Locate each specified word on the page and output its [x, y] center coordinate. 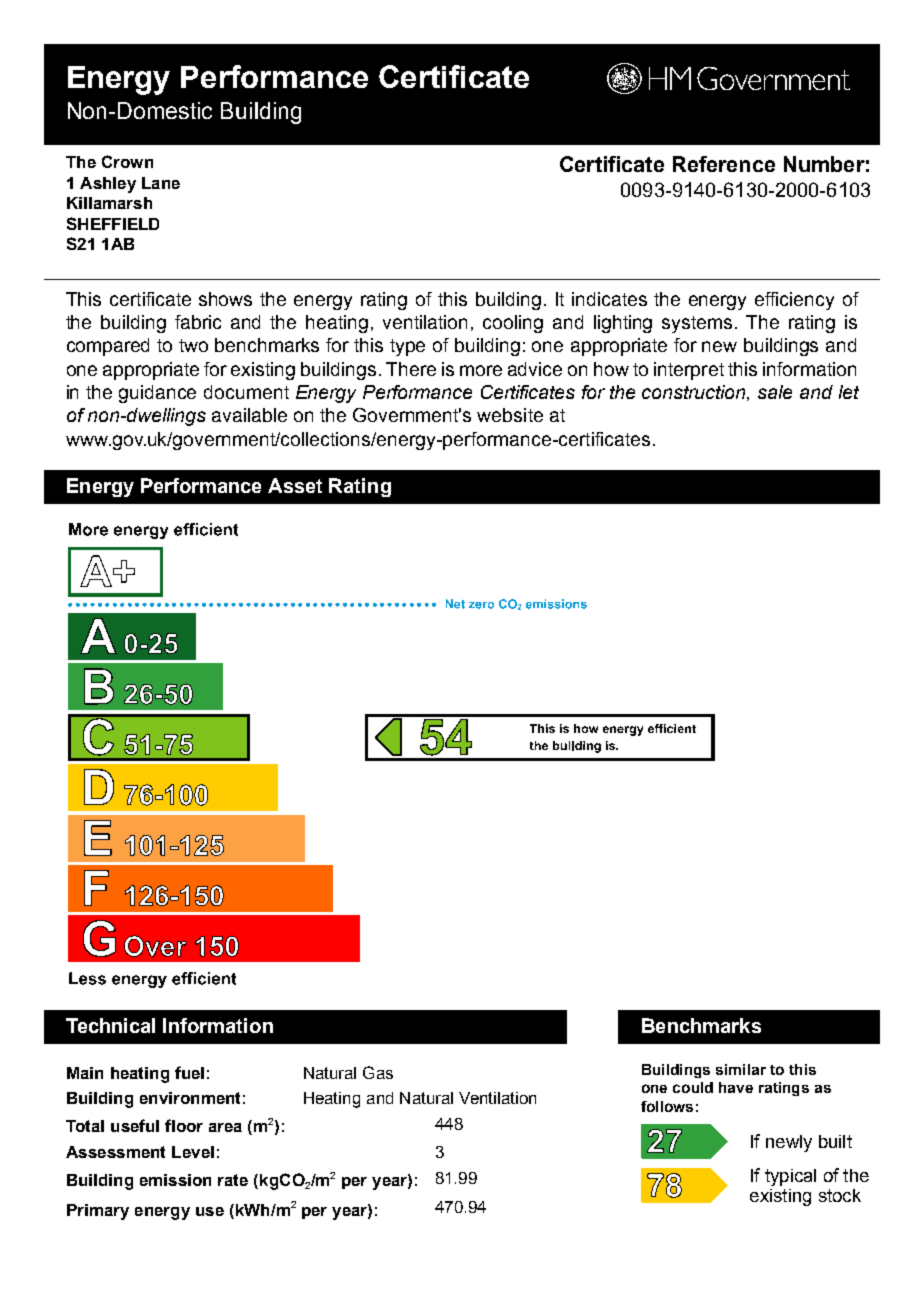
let [849, 392]
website [510, 415]
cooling [513, 324]
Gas [378, 1072]
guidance [157, 394]
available [249, 415]
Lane [161, 183]
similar [741, 1069]
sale [775, 392]
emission [175, 1180]
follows [667, 1106]
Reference [724, 164]
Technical [110, 1025]
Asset [295, 485]
